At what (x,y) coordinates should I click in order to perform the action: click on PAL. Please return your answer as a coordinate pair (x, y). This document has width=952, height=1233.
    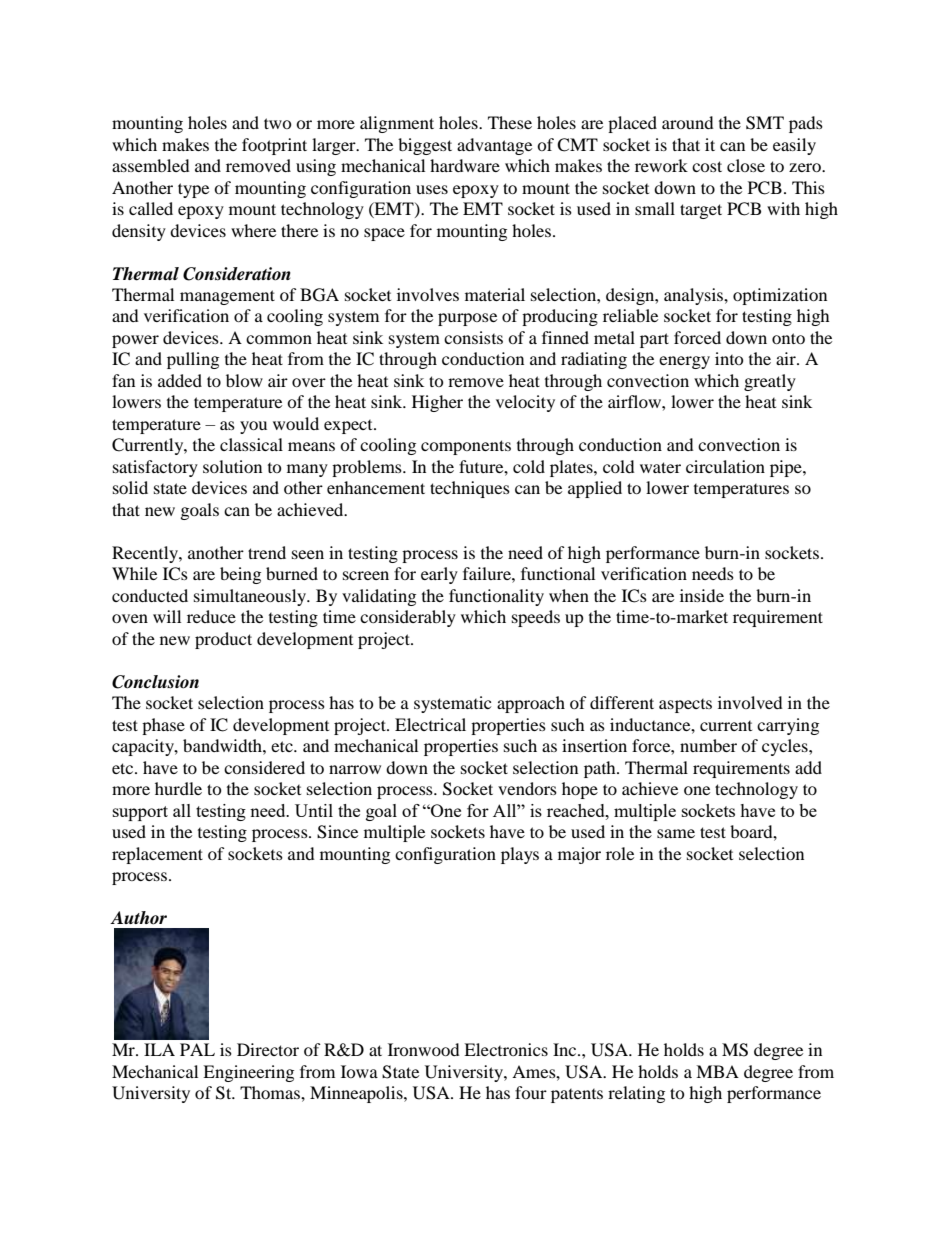
    Looking at the image, I should click on (197, 1049).
